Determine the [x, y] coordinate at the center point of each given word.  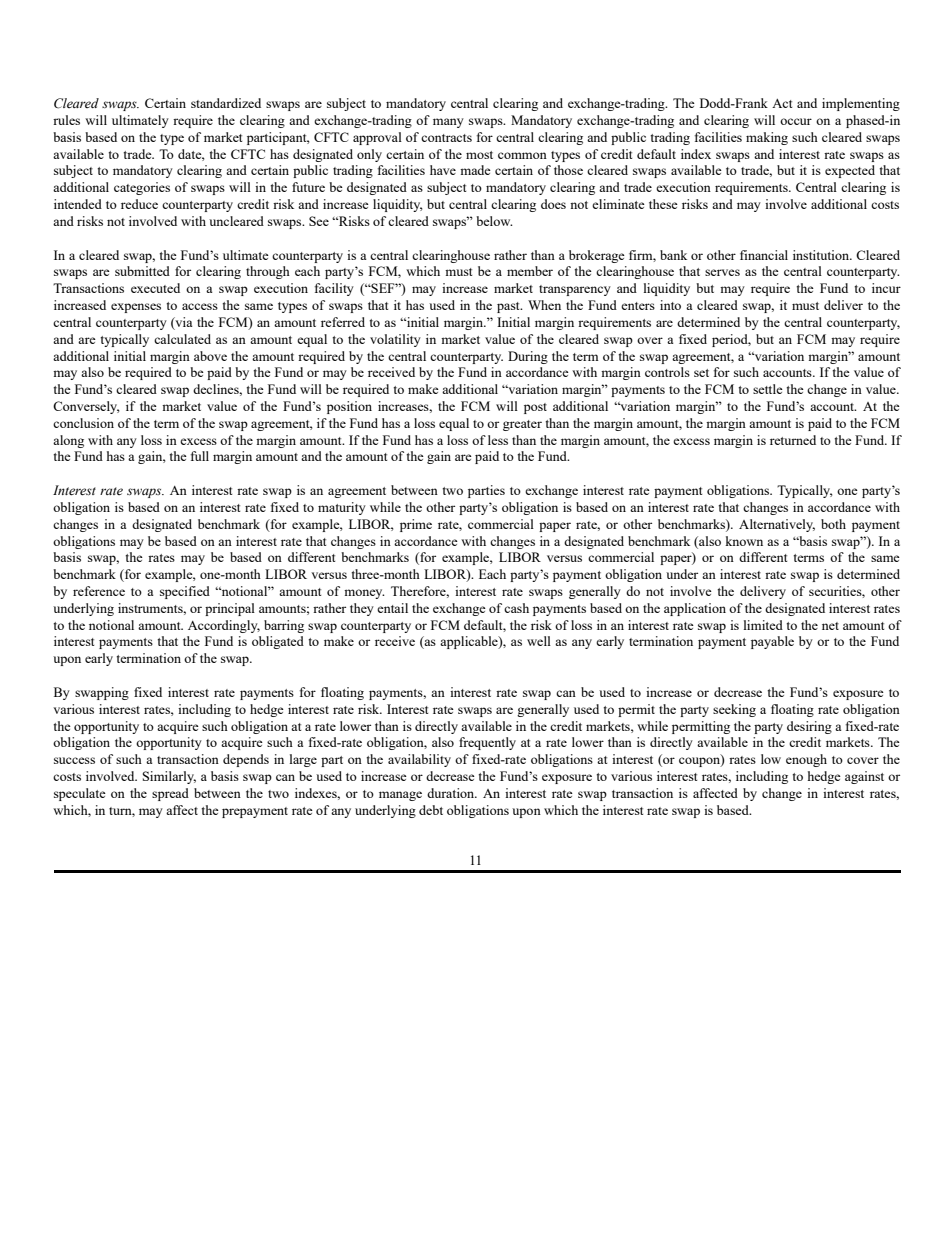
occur [796, 121]
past [509, 307]
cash [516, 608]
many [448, 123]
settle [768, 389]
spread [170, 794]
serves [722, 272]
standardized [226, 103]
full [200, 456]
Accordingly [224, 626]
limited [763, 625]
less [498, 440]
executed [155, 288]
